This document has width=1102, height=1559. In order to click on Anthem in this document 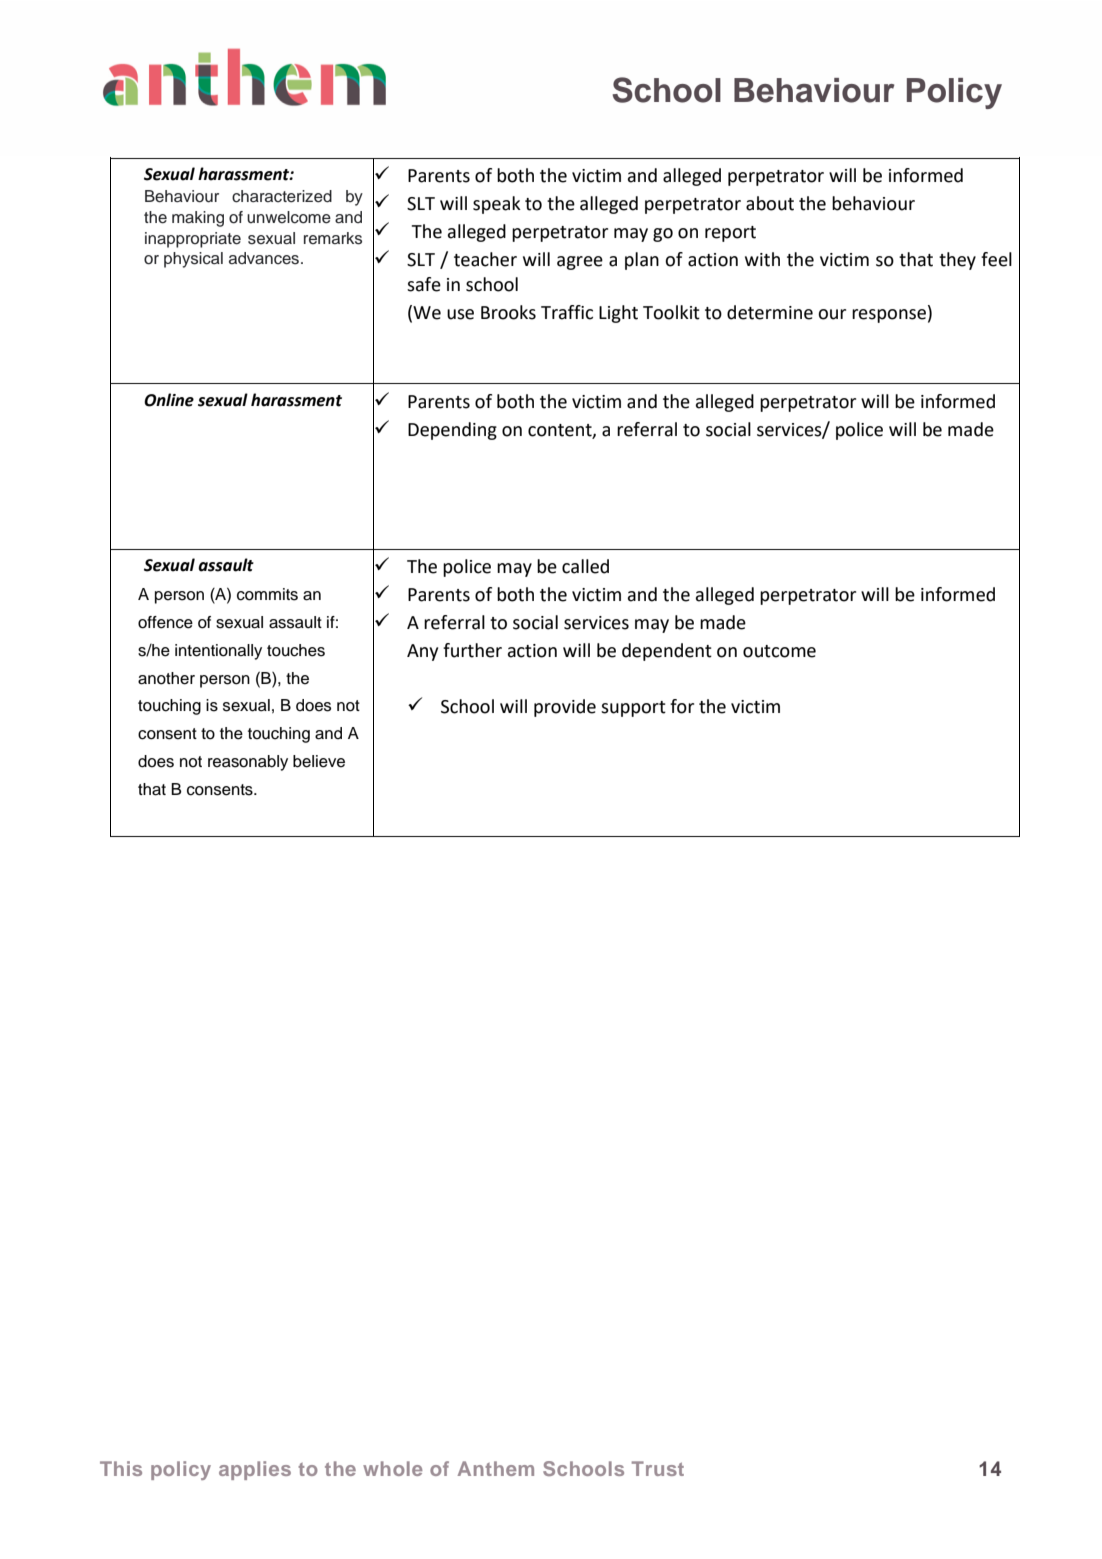, I will do `click(496, 1468)`.
